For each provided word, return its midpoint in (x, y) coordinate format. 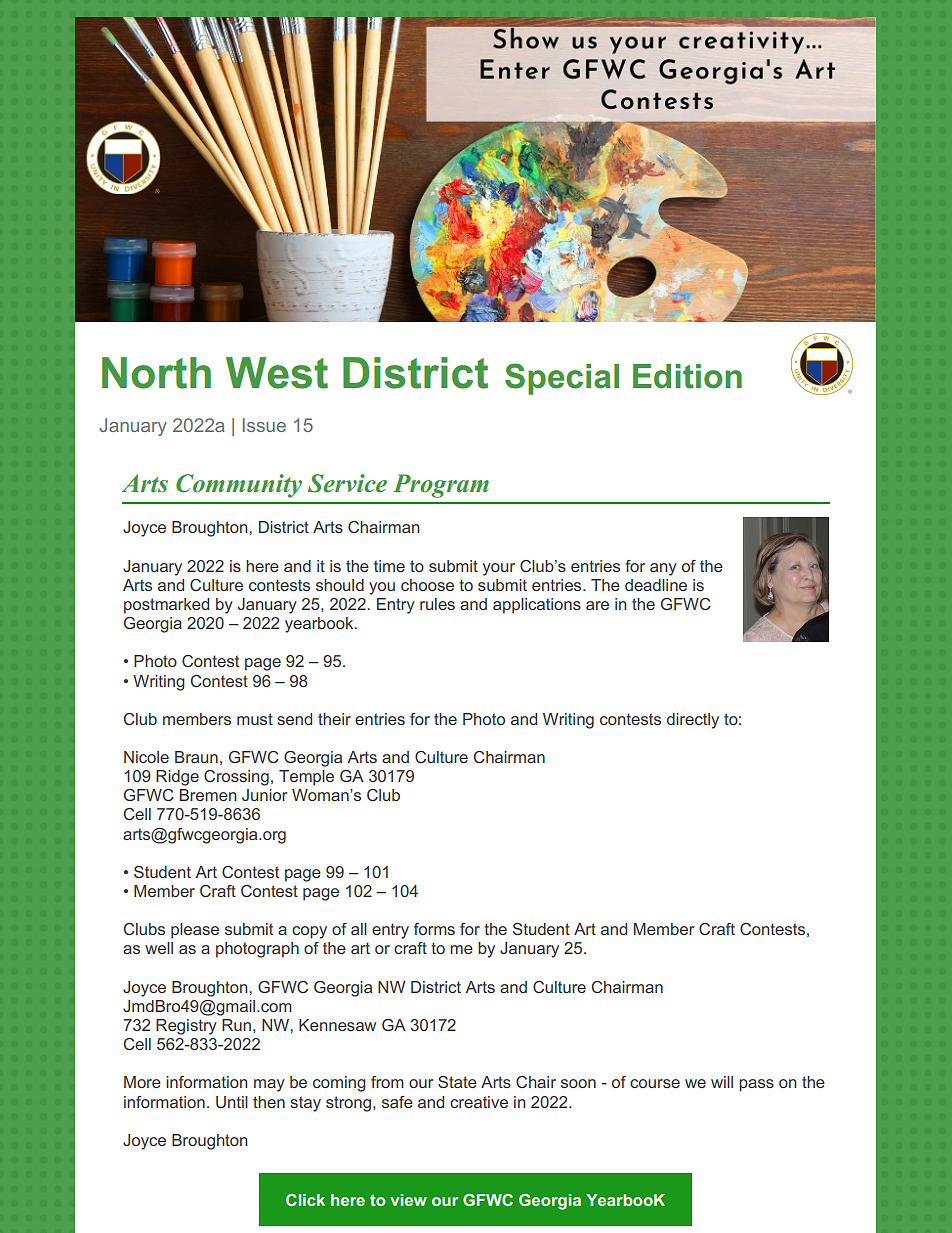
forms (434, 929)
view (408, 1200)
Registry (186, 1027)
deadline (656, 585)
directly (693, 721)
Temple (306, 778)
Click (305, 1200)
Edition (687, 376)
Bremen (208, 795)
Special (562, 379)
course (655, 1083)
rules (437, 604)
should (340, 585)
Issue (264, 425)
